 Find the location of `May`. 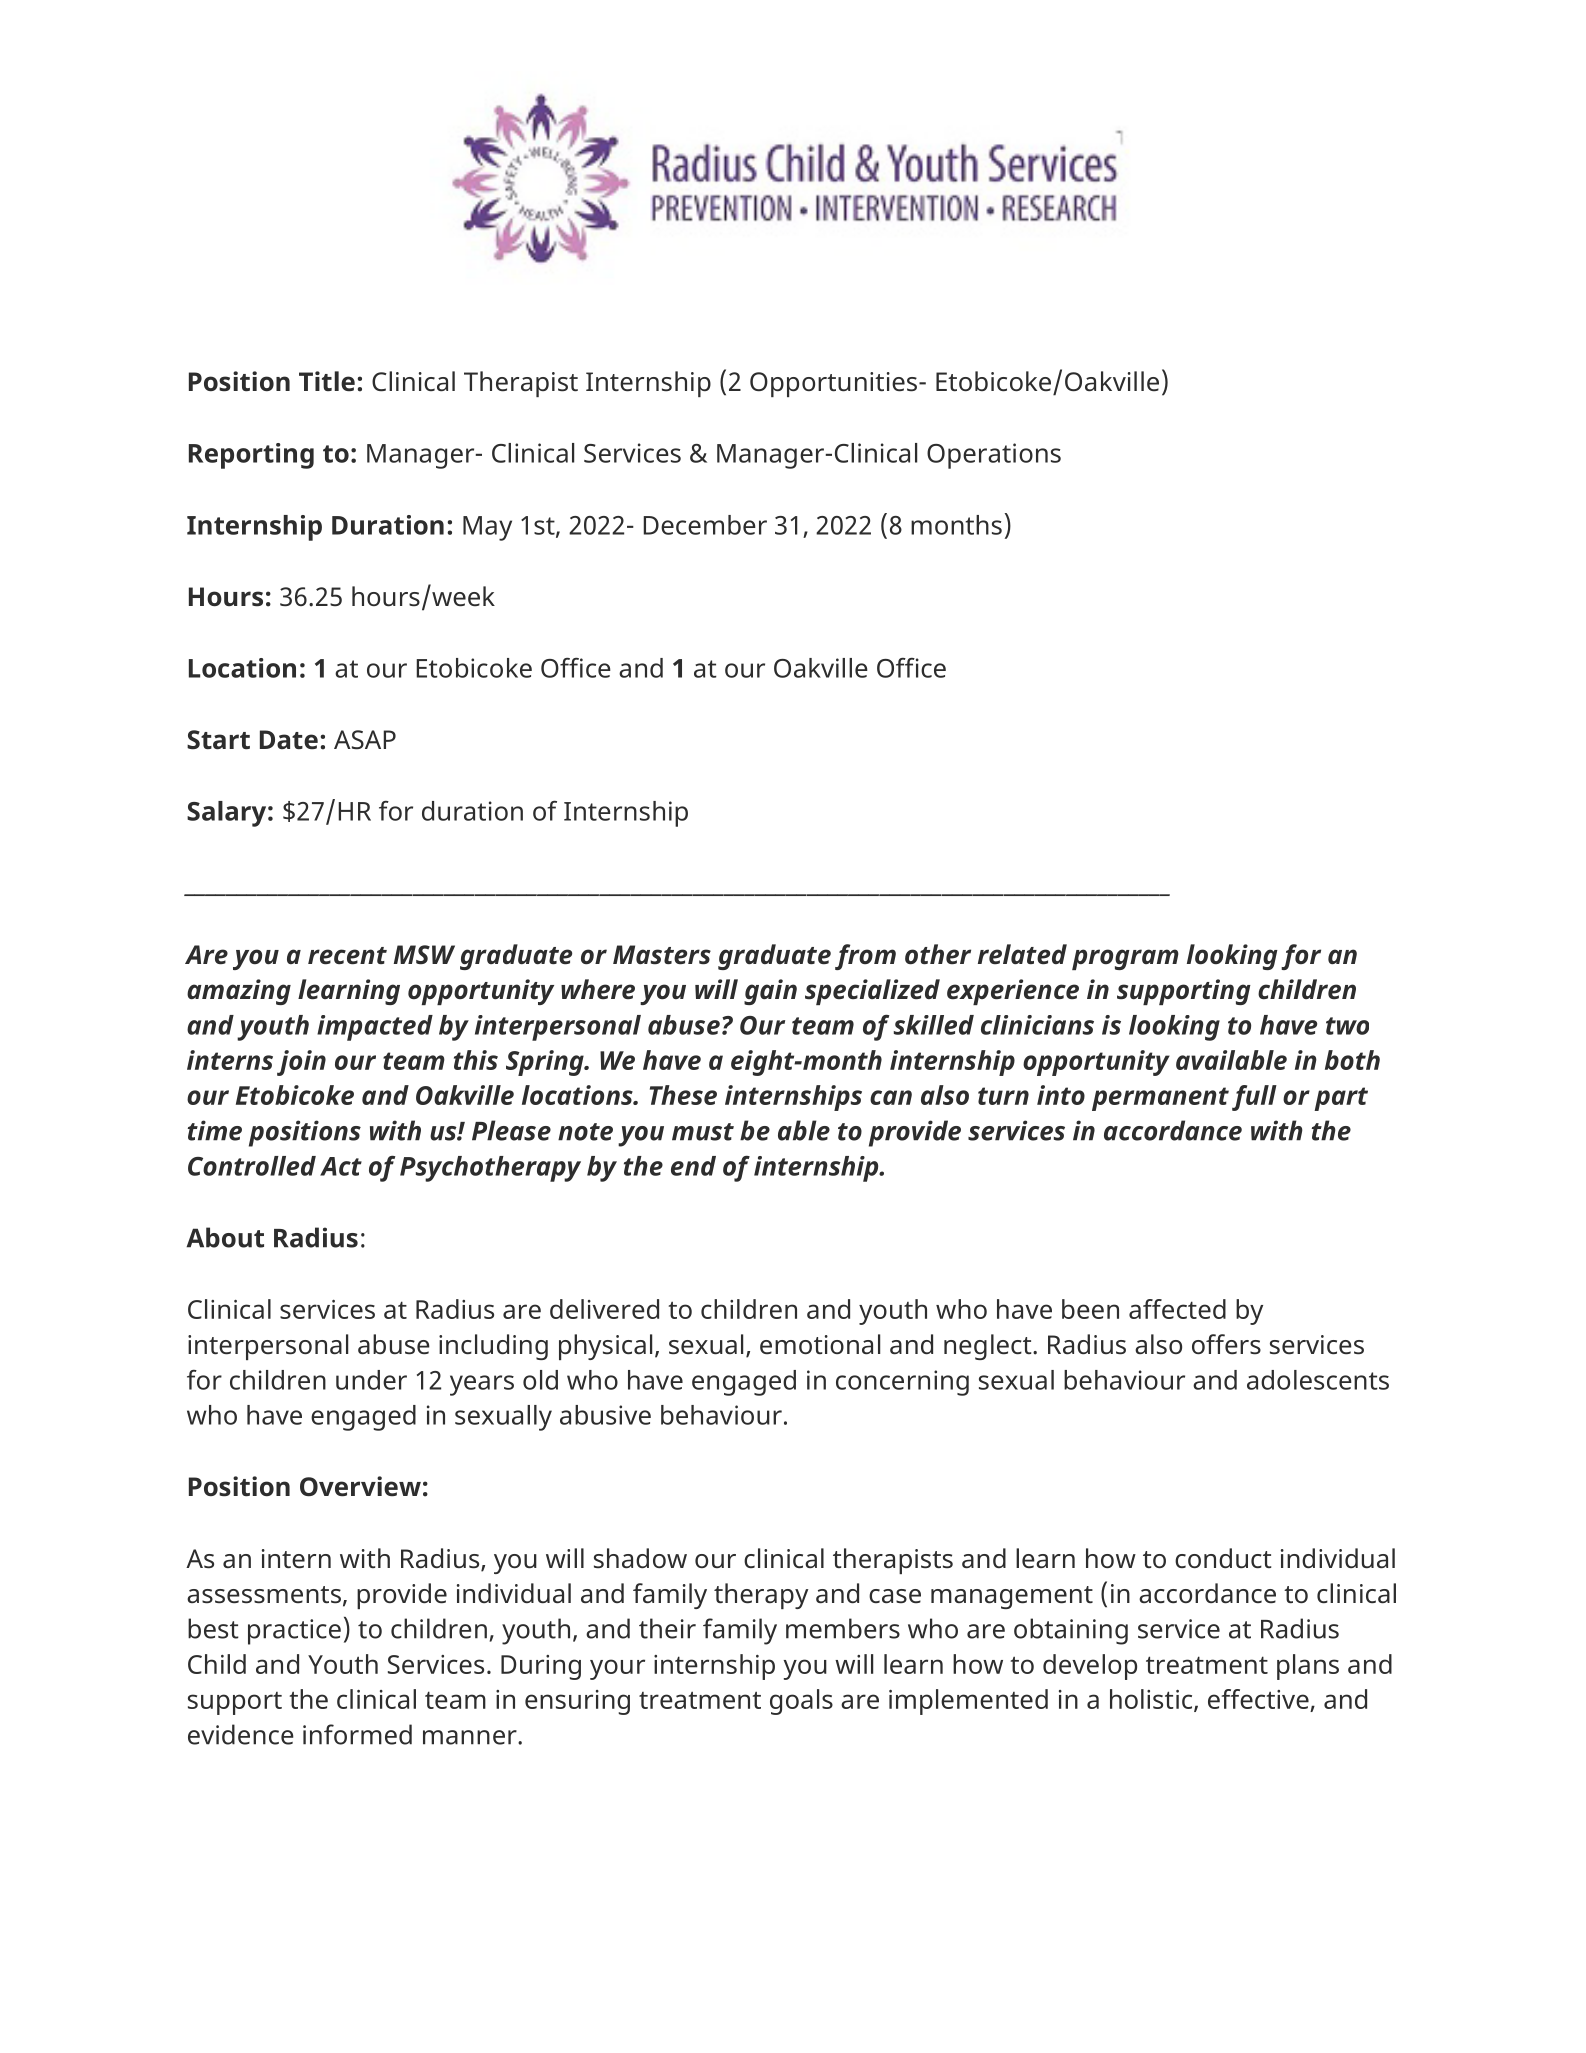

May is located at coordinates (487, 528).
